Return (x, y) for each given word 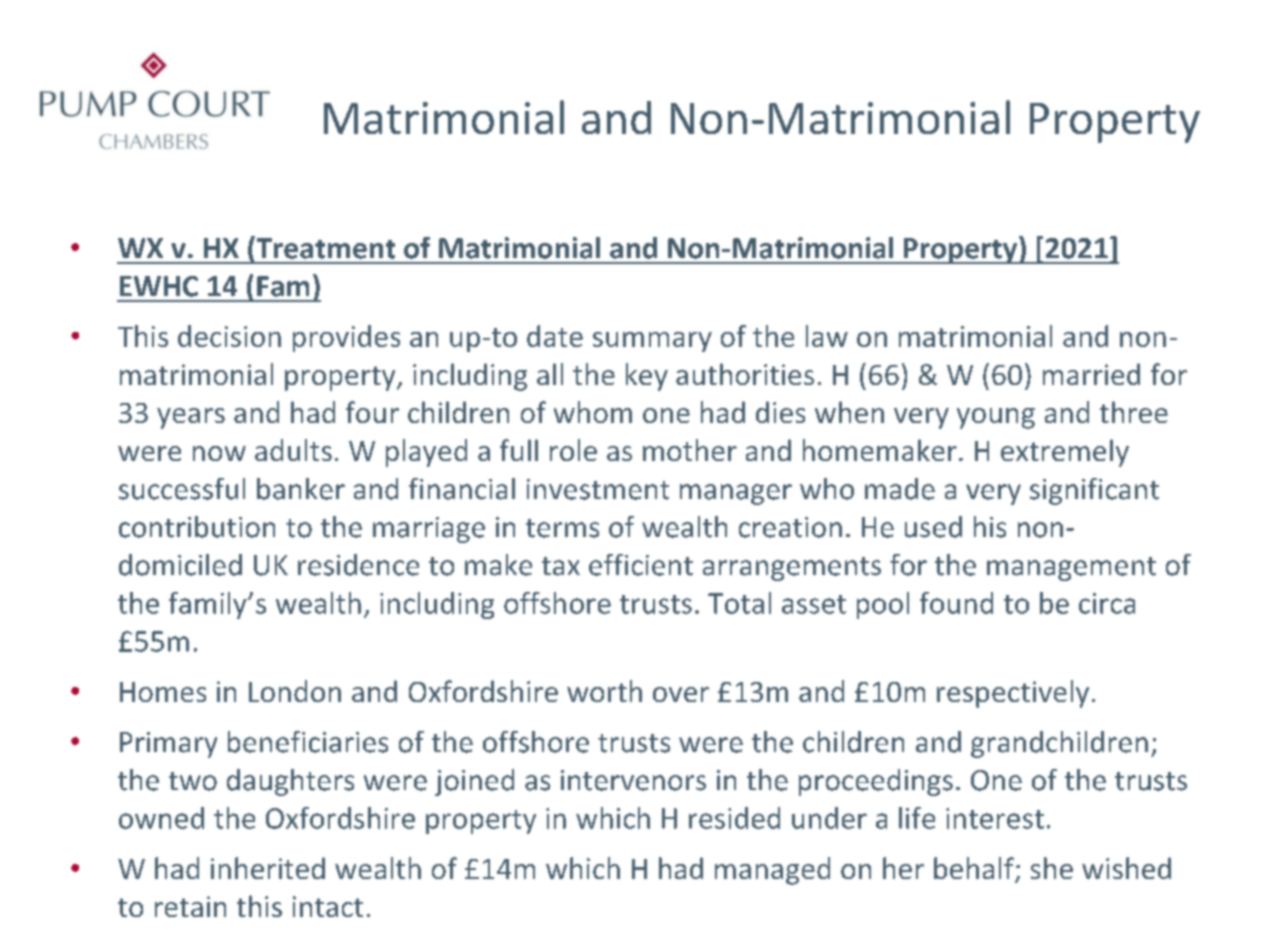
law (827, 336)
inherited (268, 868)
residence (358, 565)
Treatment (324, 247)
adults (293, 450)
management (1071, 569)
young (996, 418)
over (681, 694)
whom (593, 412)
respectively (1013, 694)
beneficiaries (308, 742)
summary (652, 342)
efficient (641, 565)
